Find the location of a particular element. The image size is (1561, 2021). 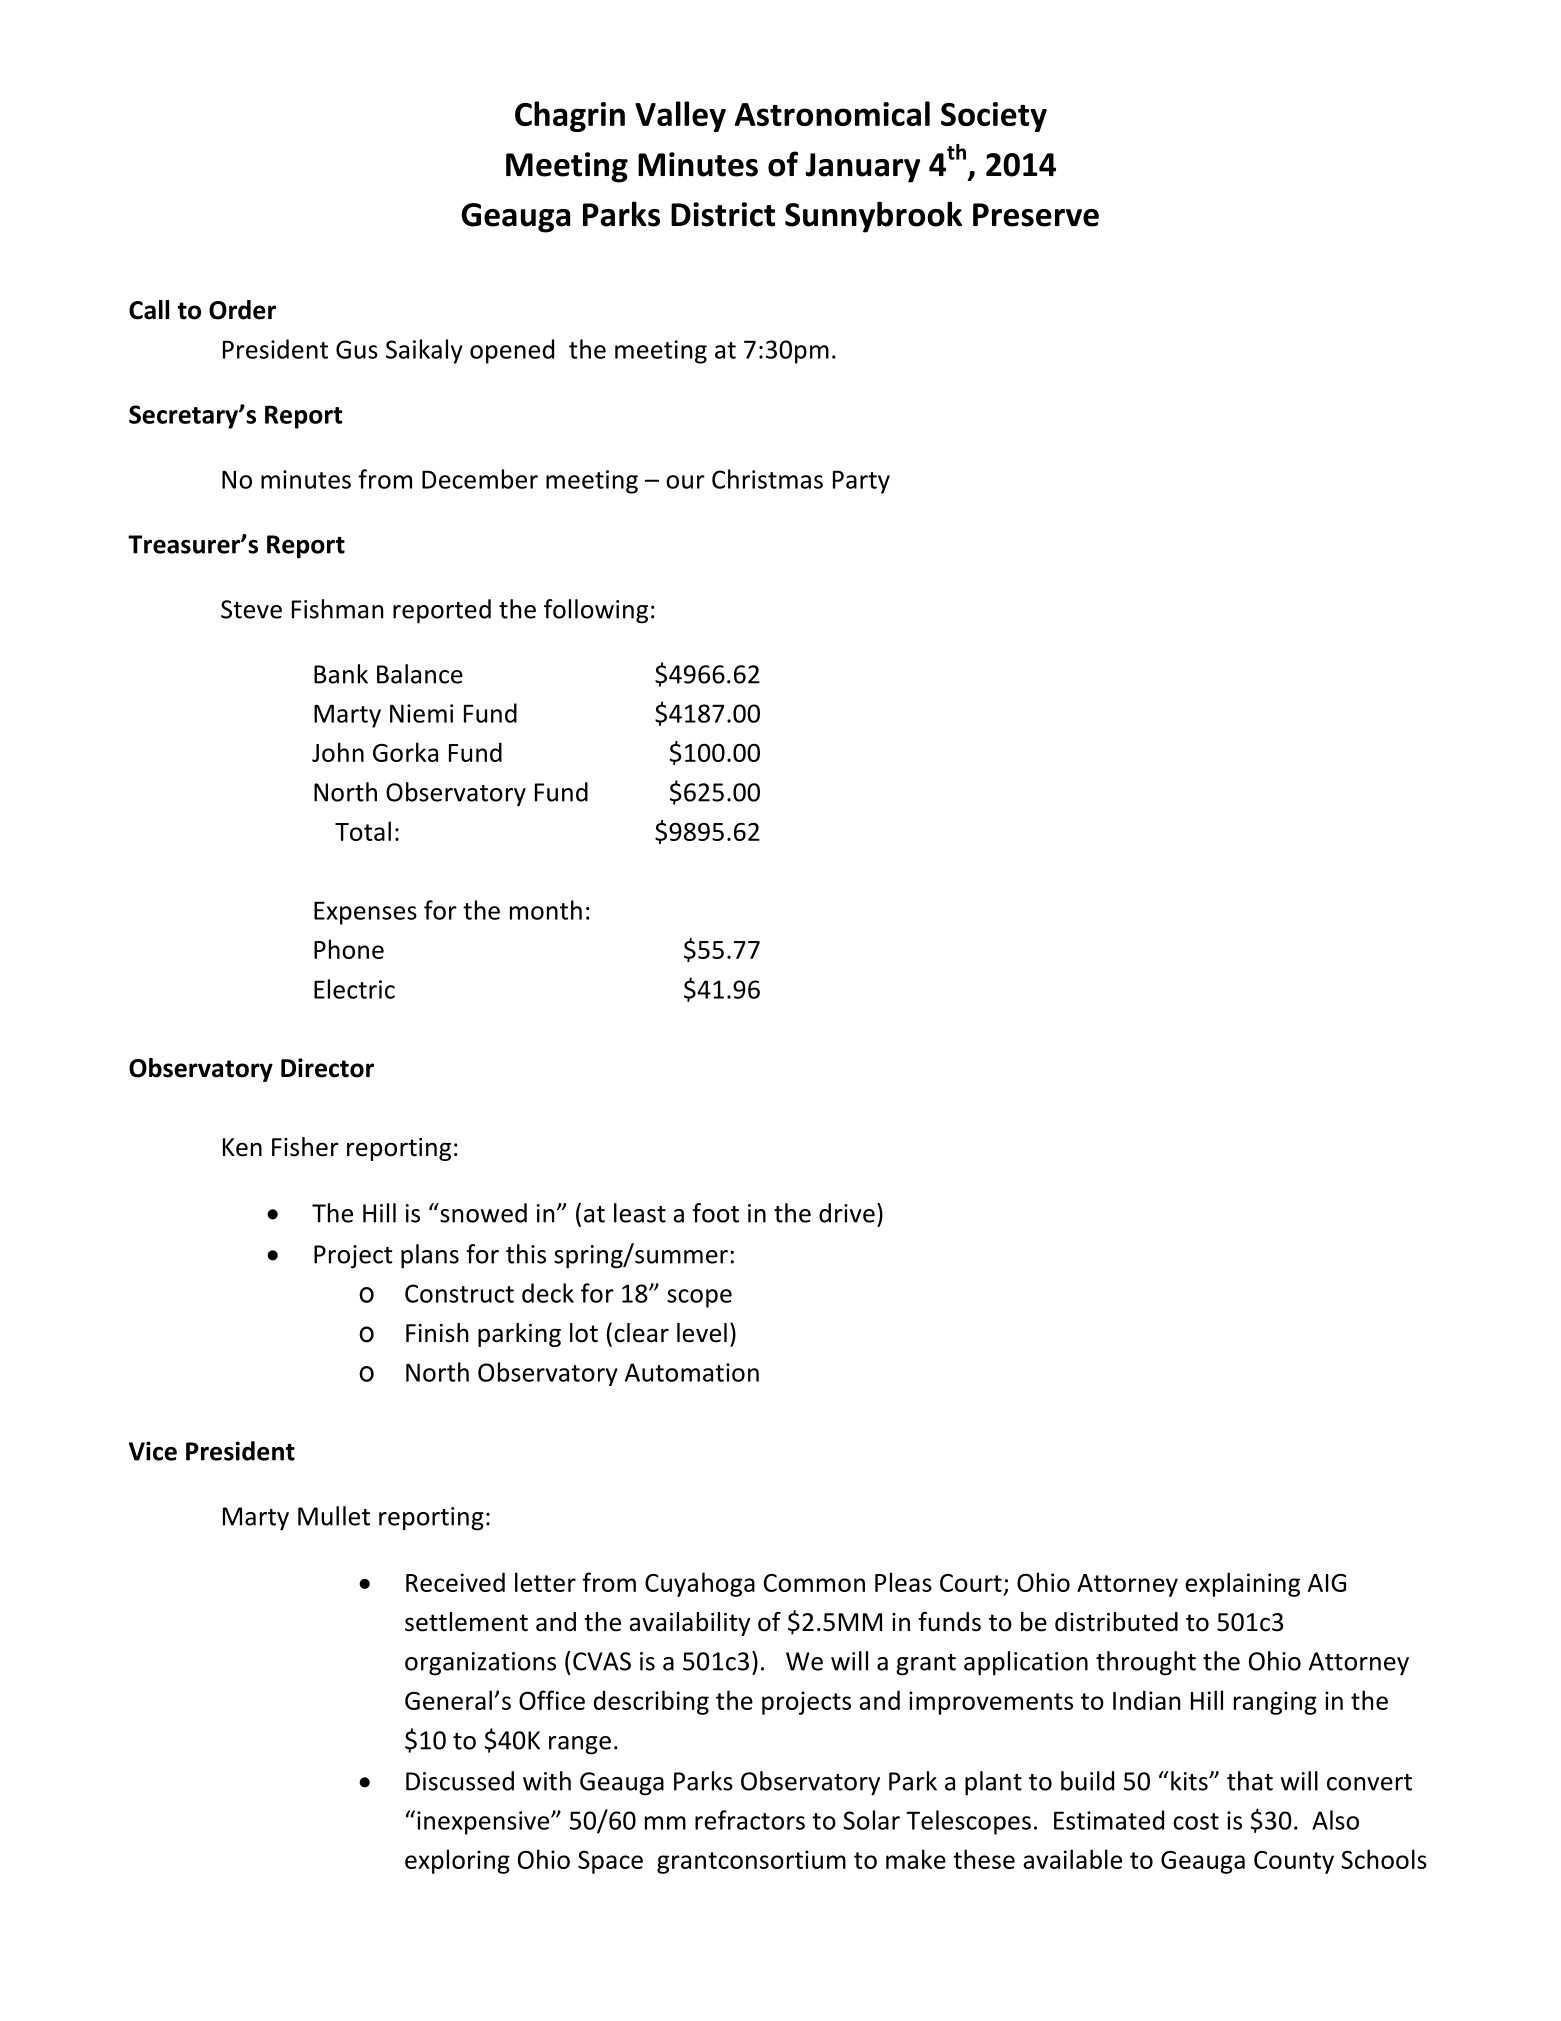

Preserve is located at coordinates (1036, 215).
